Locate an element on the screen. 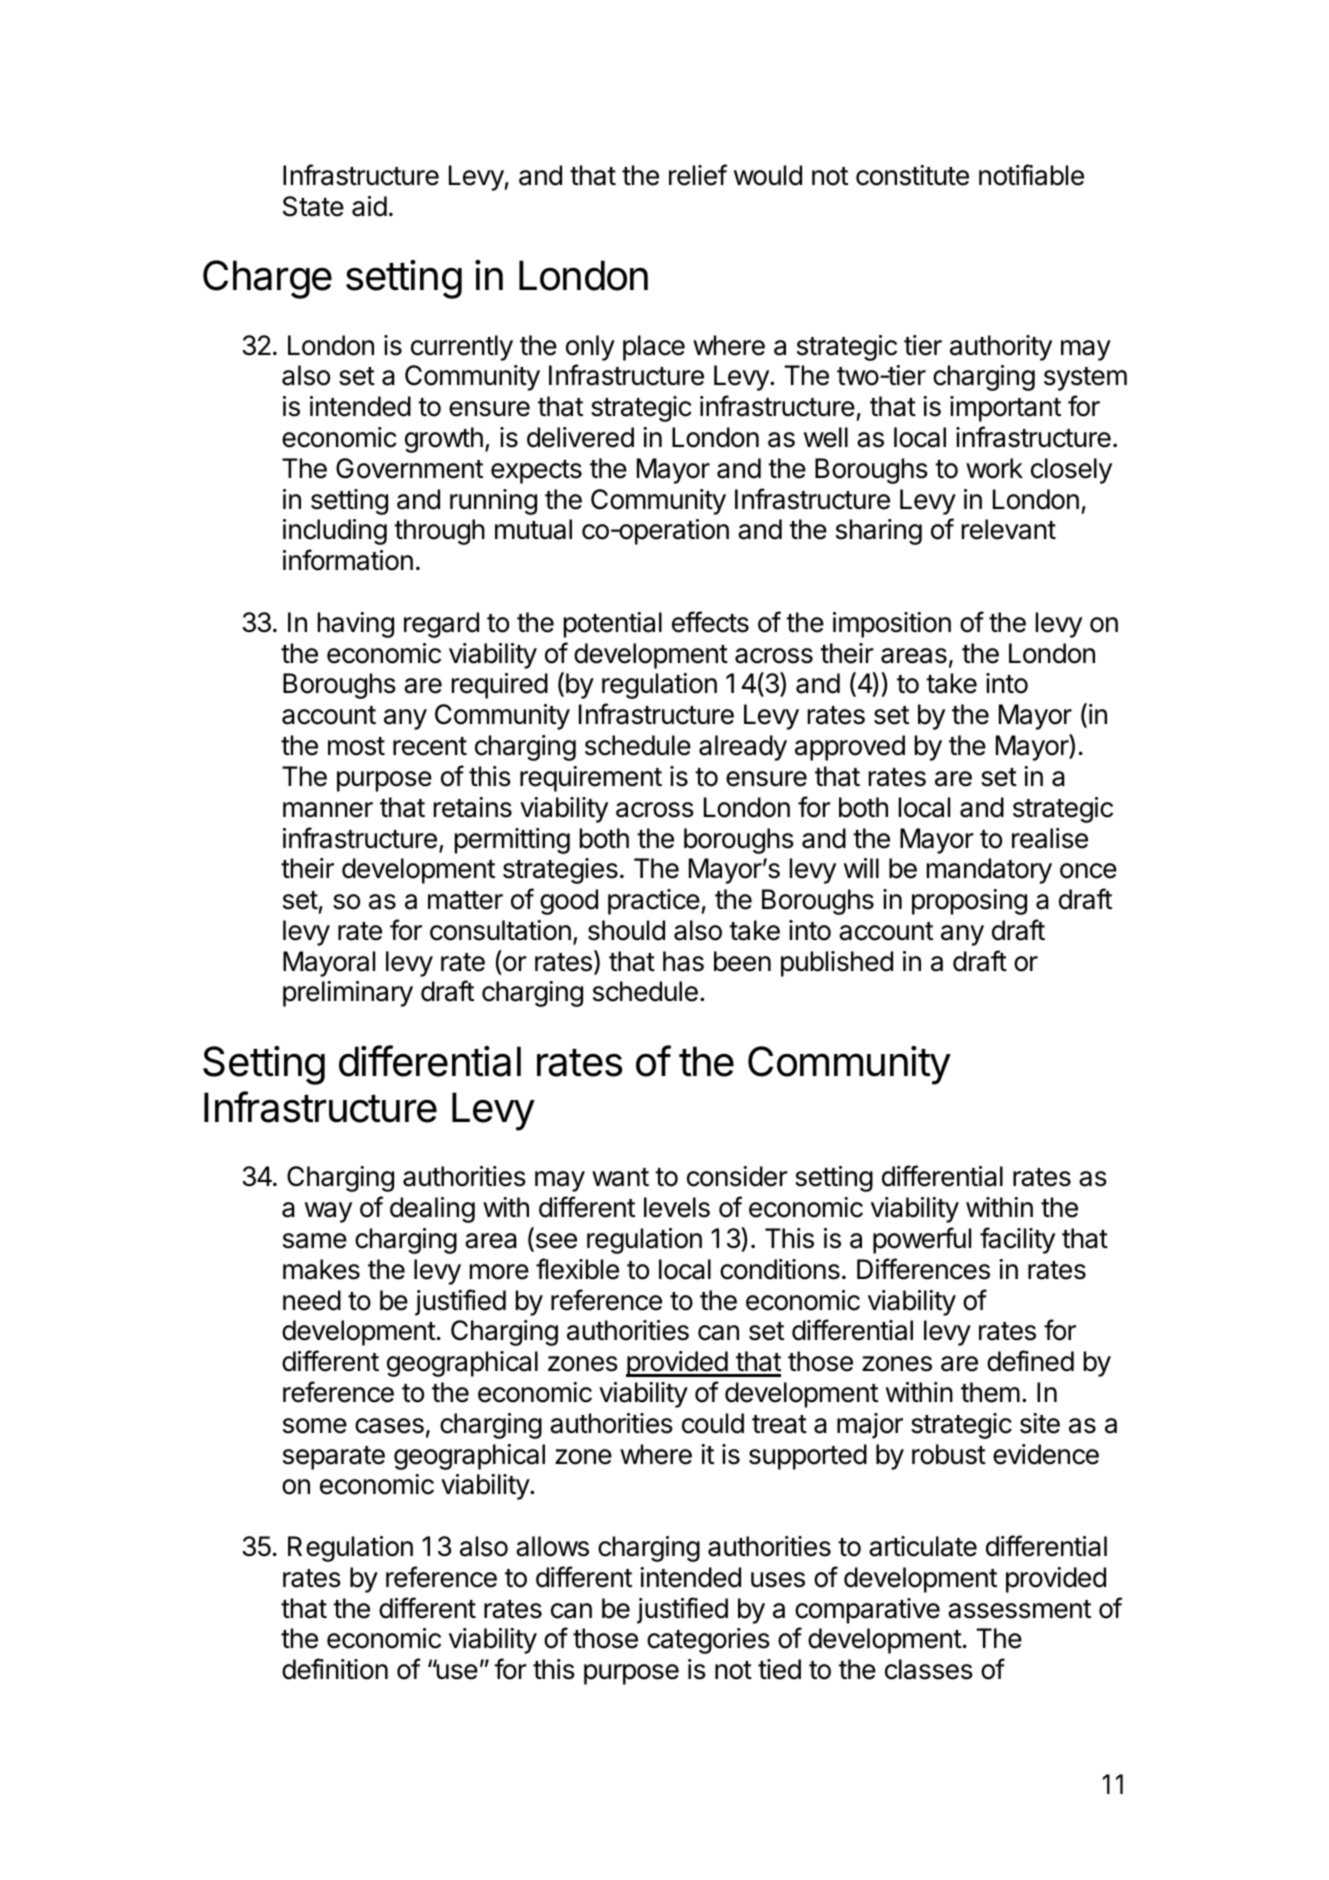 This screenshot has width=1329, height=1880. levels is located at coordinates (677, 1207).
